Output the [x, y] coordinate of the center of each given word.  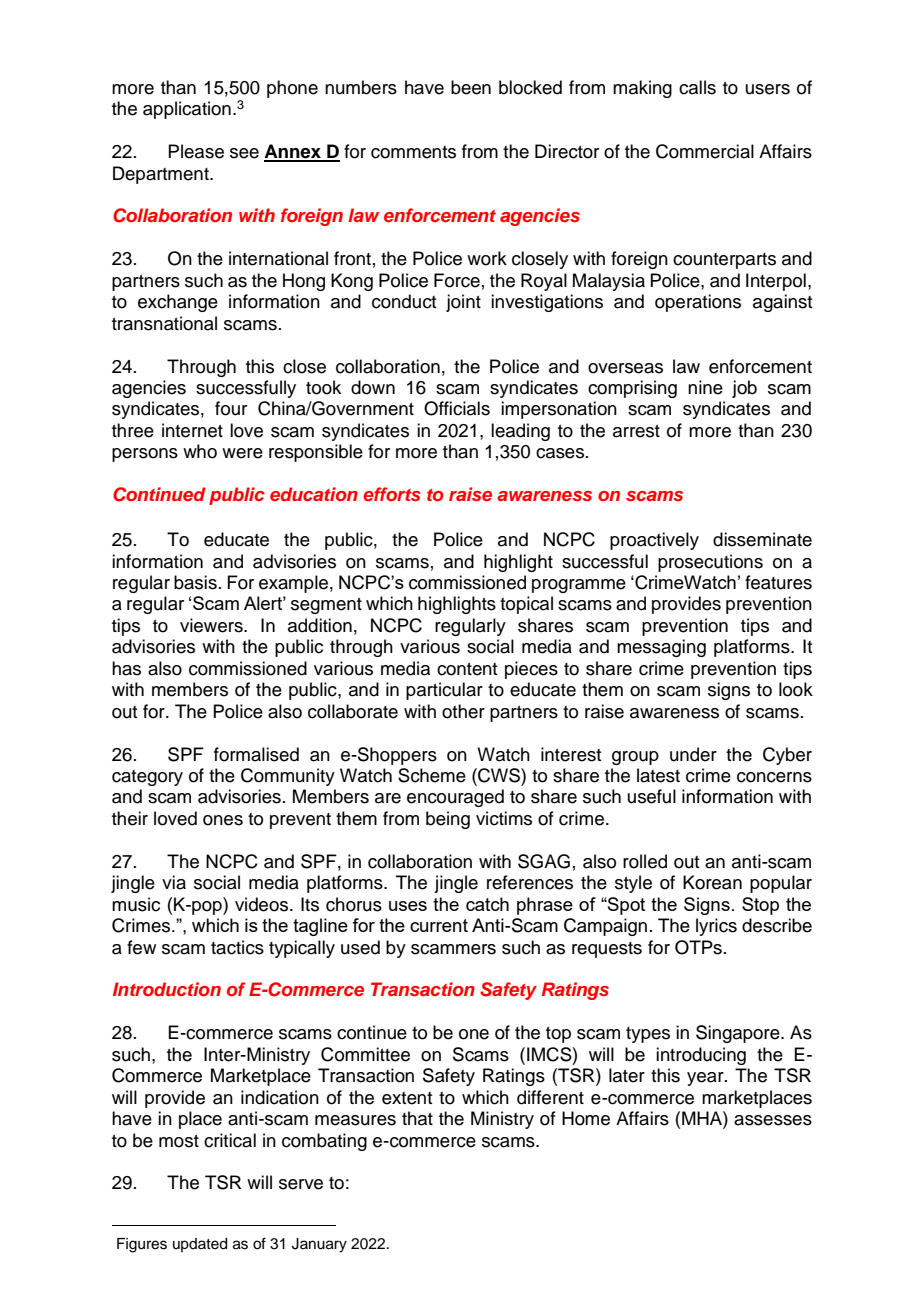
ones [223, 820]
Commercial [705, 151]
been [471, 87]
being [448, 820]
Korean [712, 882]
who [200, 451]
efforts [391, 494]
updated [200, 1245]
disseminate [762, 539]
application [187, 110]
